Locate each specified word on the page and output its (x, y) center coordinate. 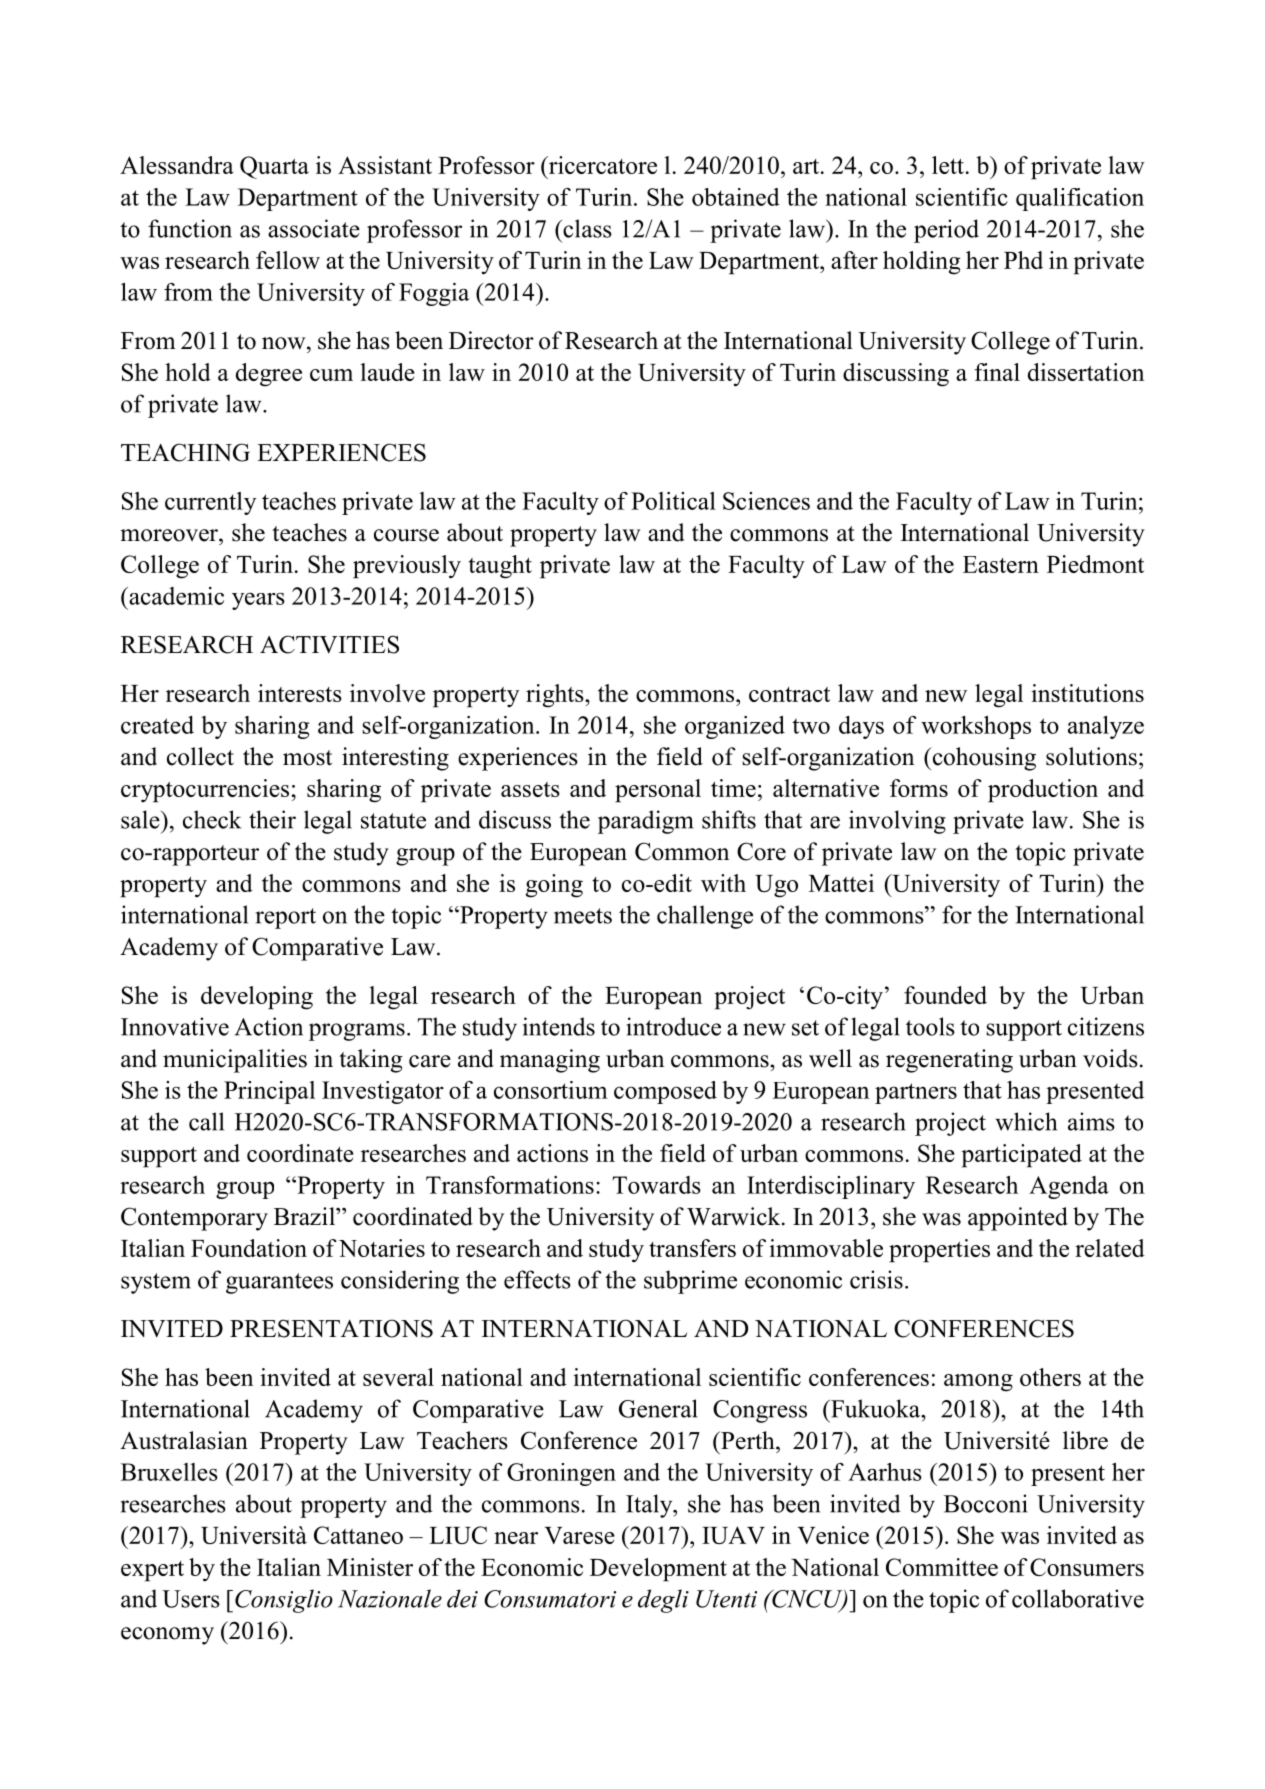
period (946, 231)
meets (583, 916)
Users (191, 1599)
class (586, 228)
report (286, 918)
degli (663, 1601)
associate (314, 228)
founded (945, 995)
